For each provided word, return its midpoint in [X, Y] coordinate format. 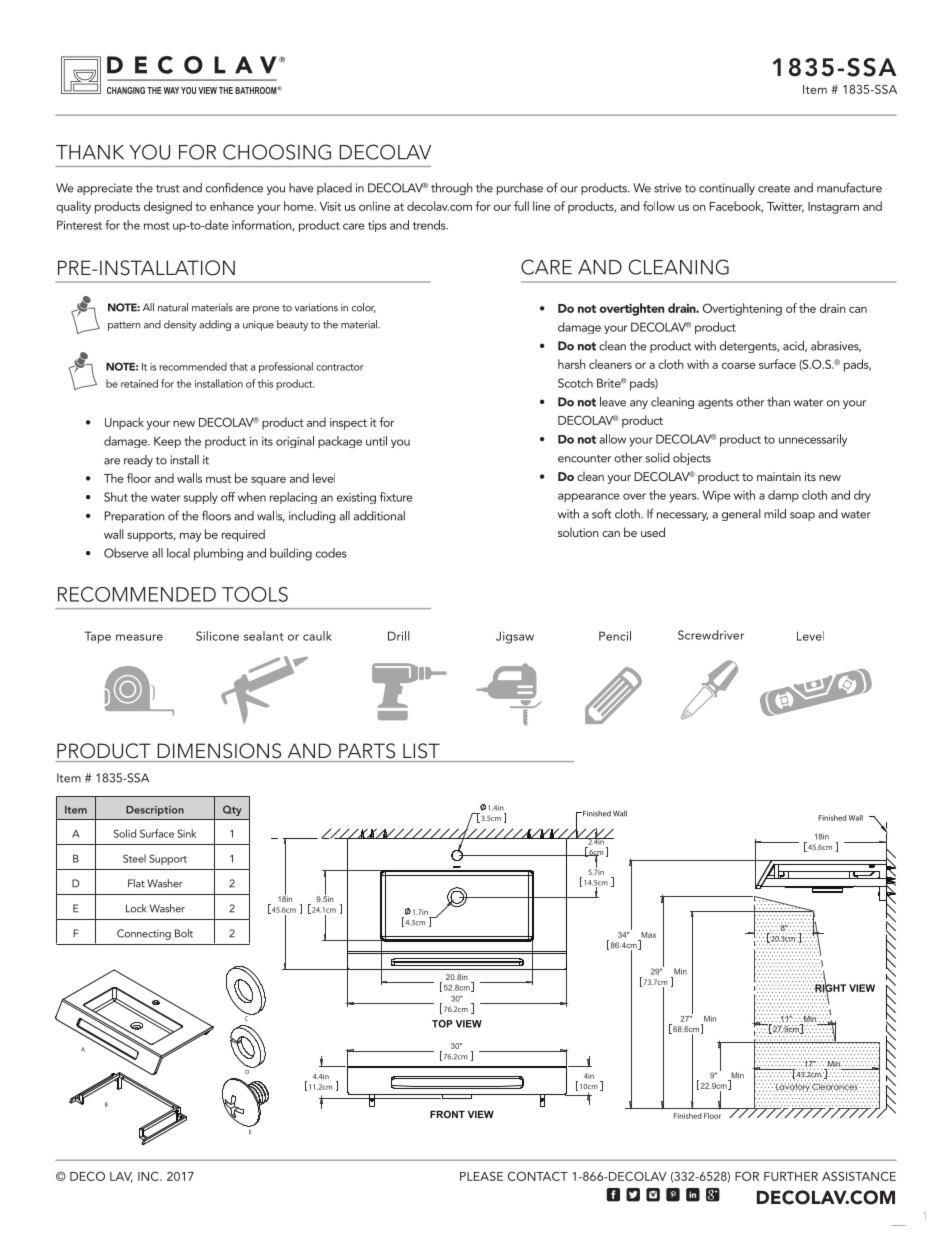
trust [168, 189]
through [452, 189]
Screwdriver [711, 635]
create [774, 189]
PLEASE [481, 1176]
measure [139, 637]
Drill [399, 636]
